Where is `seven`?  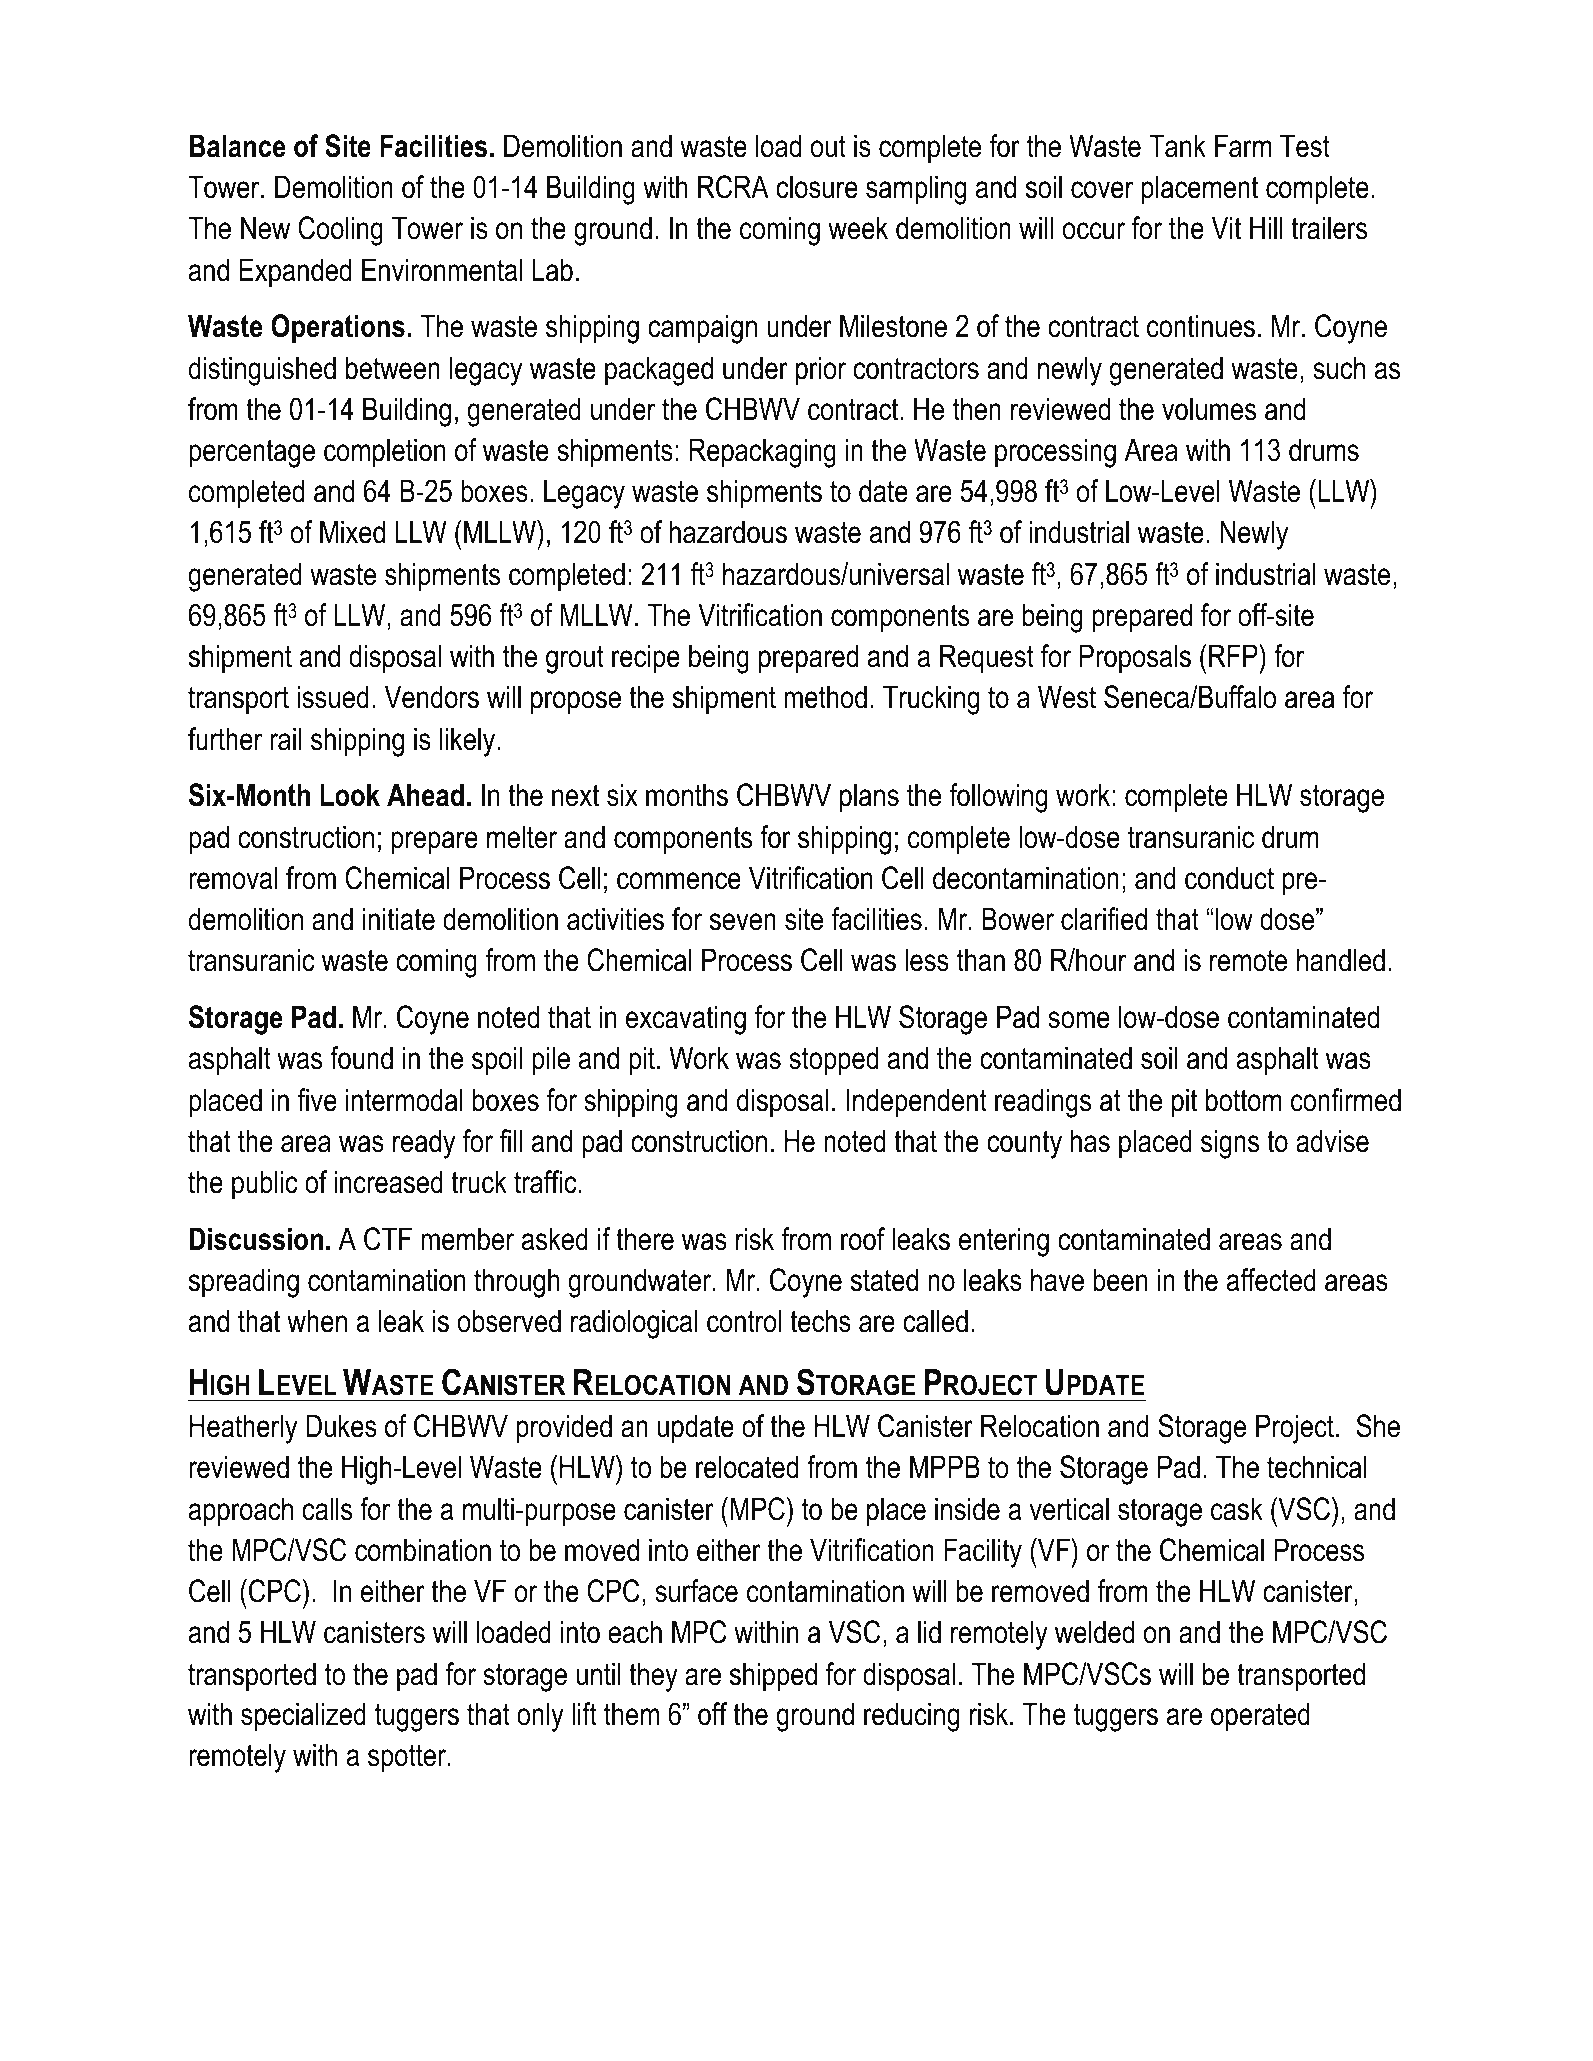 seven is located at coordinates (743, 922).
